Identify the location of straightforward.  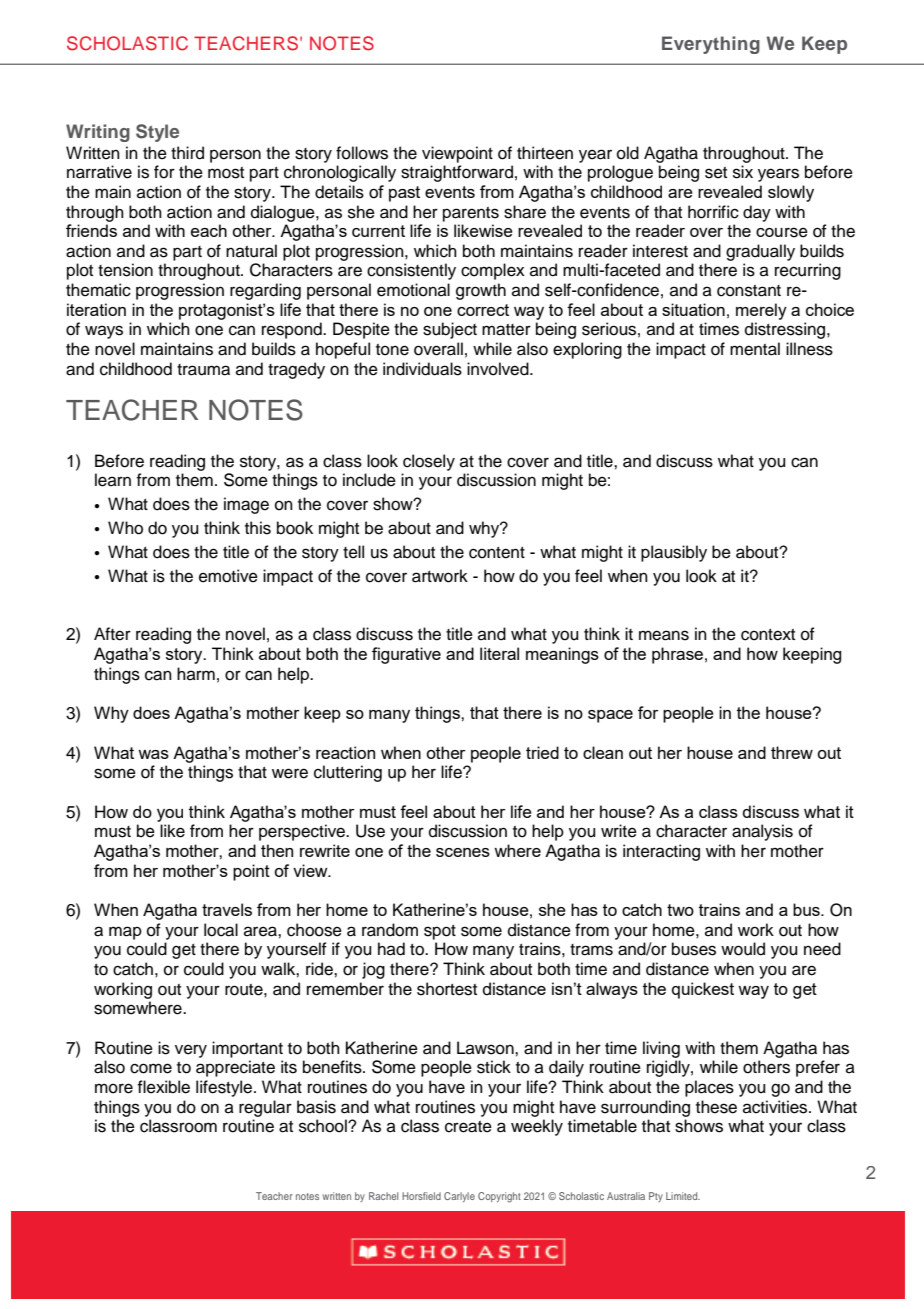
(457, 173).
